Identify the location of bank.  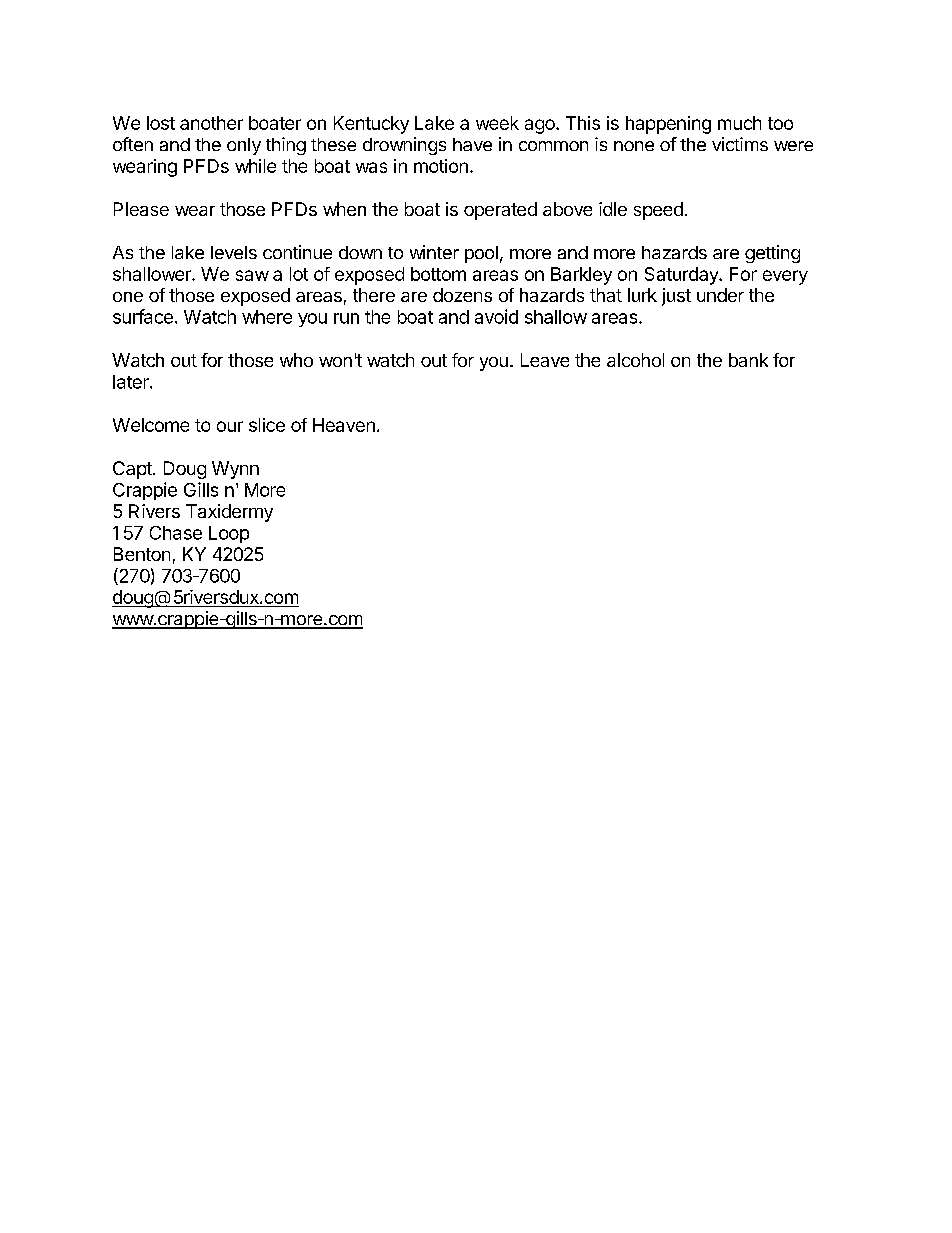
(748, 360).
